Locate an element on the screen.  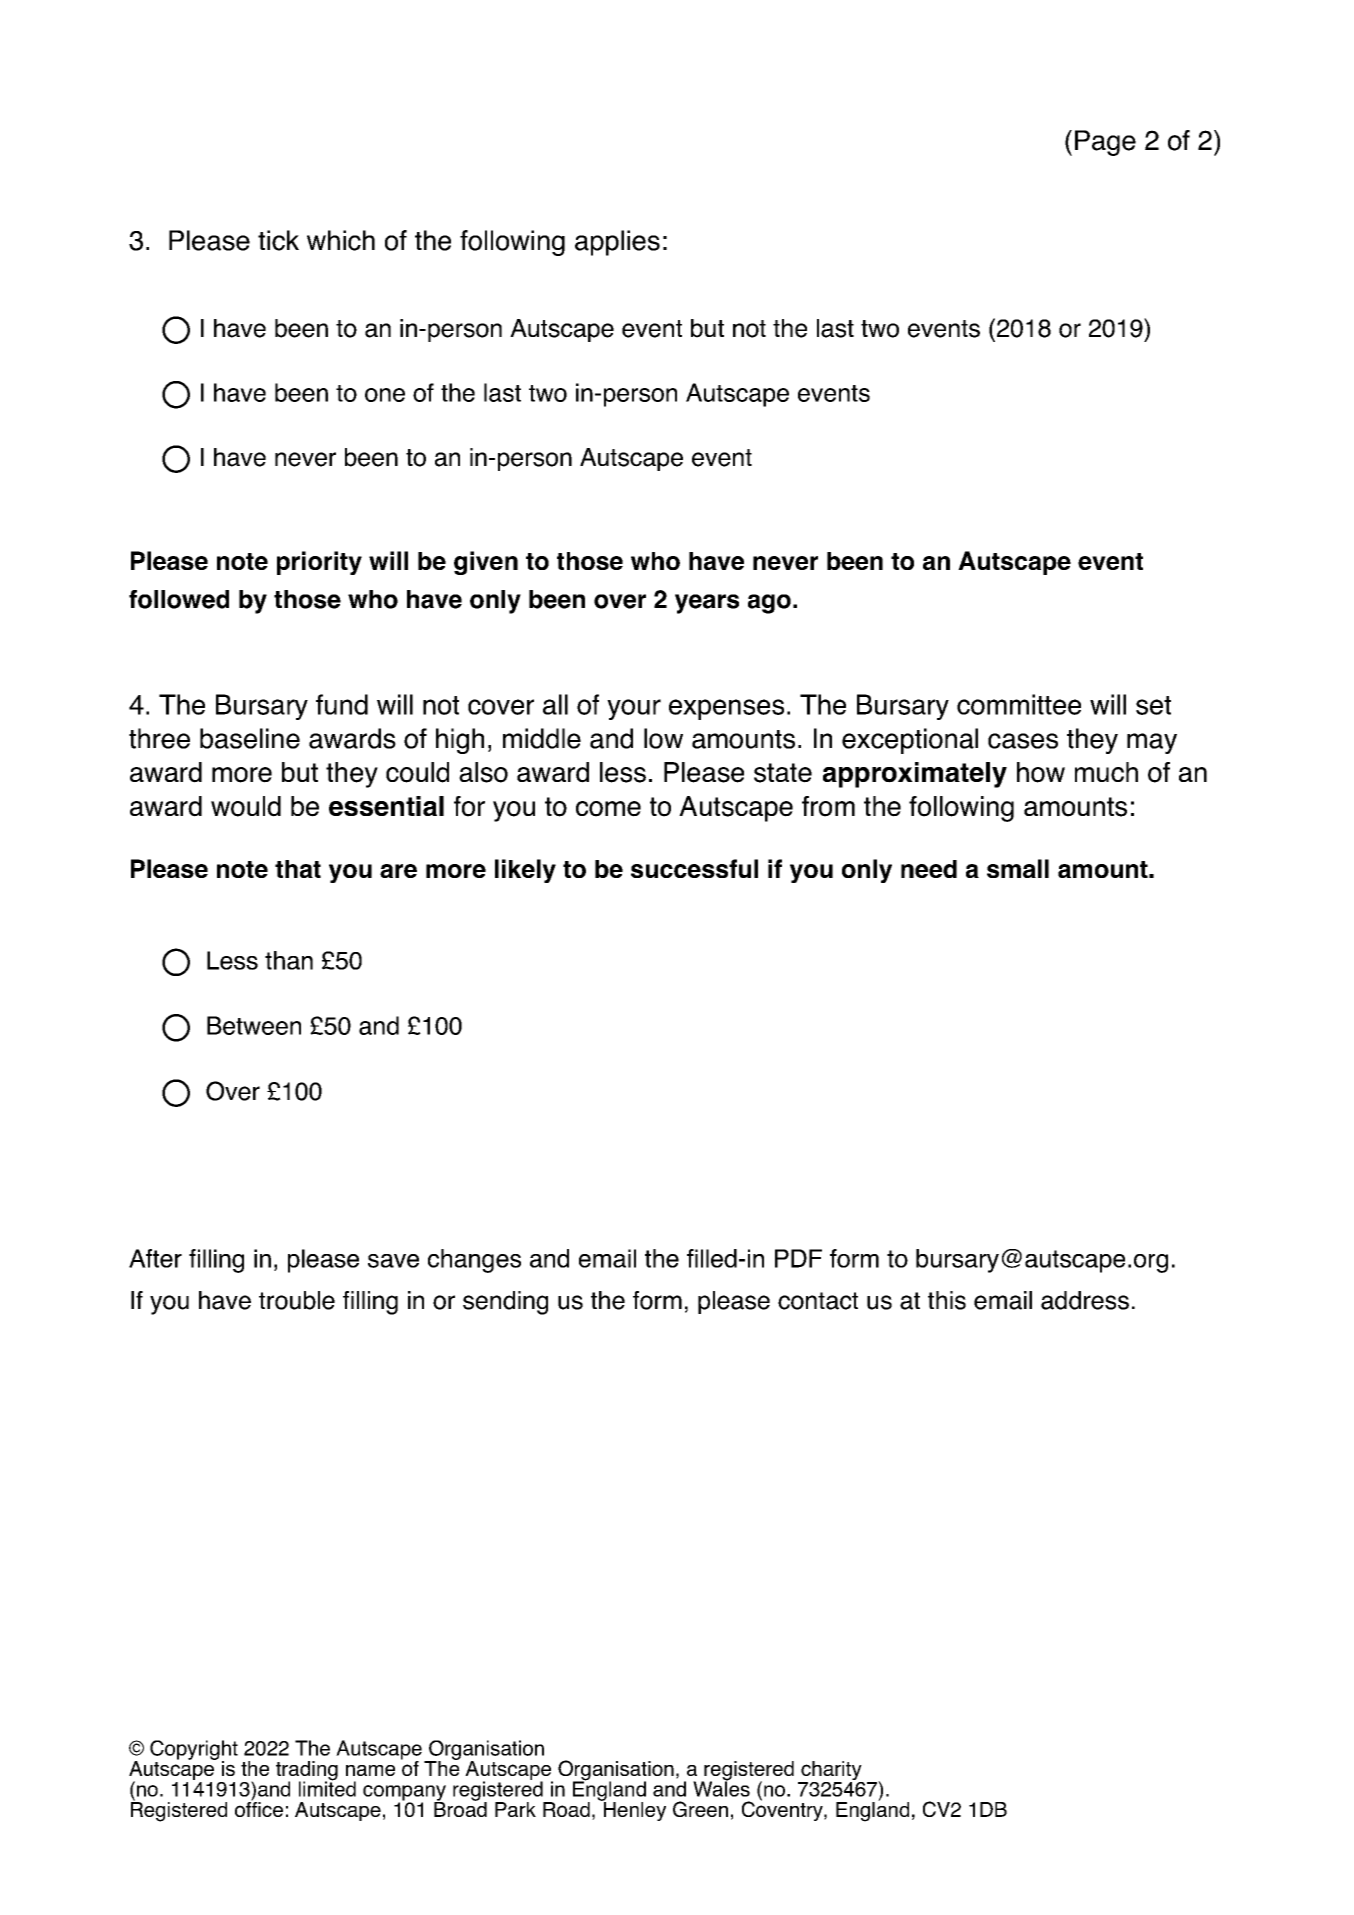
than is located at coordinates (289, 960).
